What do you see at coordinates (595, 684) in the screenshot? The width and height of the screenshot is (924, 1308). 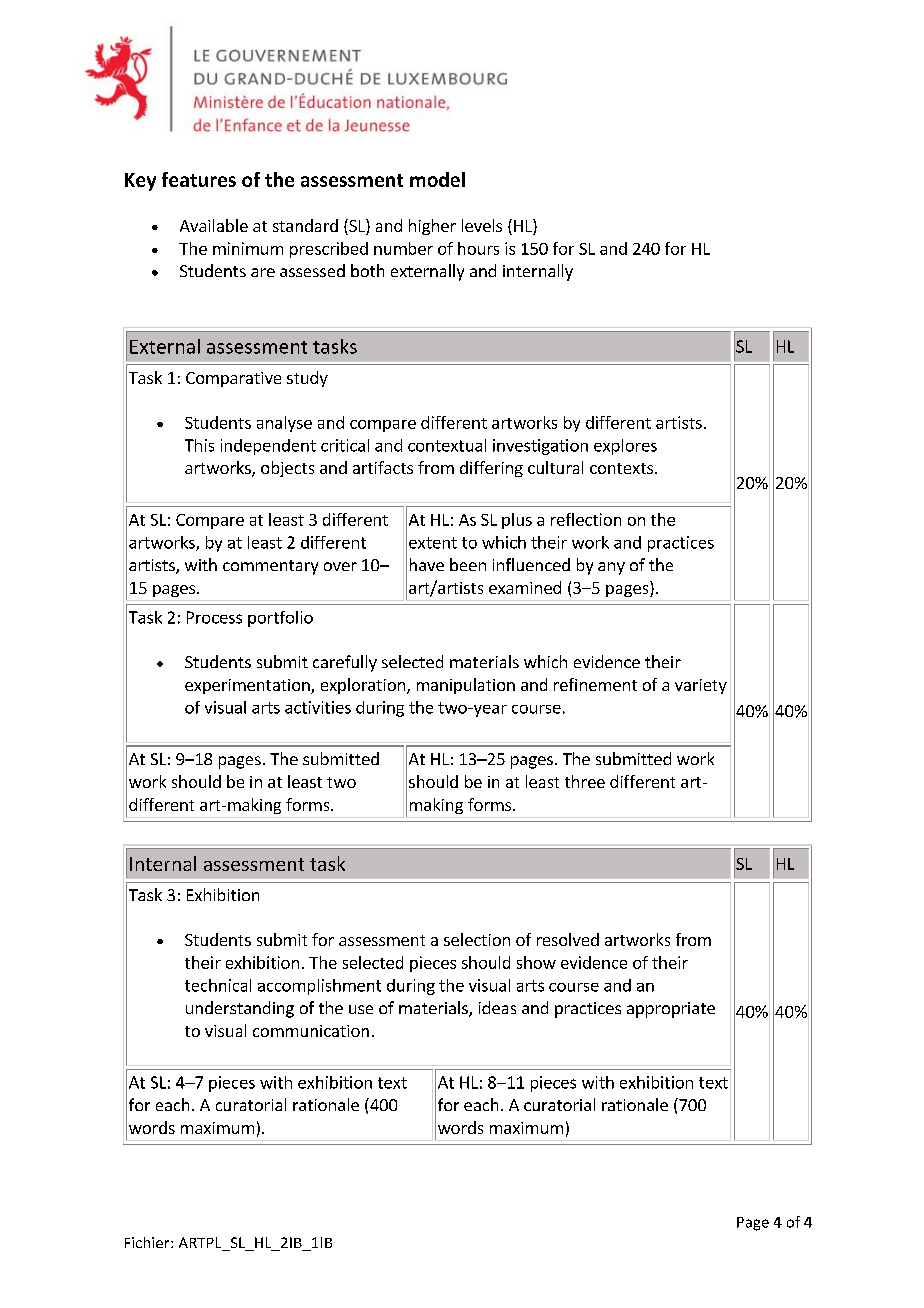 I see `refinement` at bounding box center [595, 684].
